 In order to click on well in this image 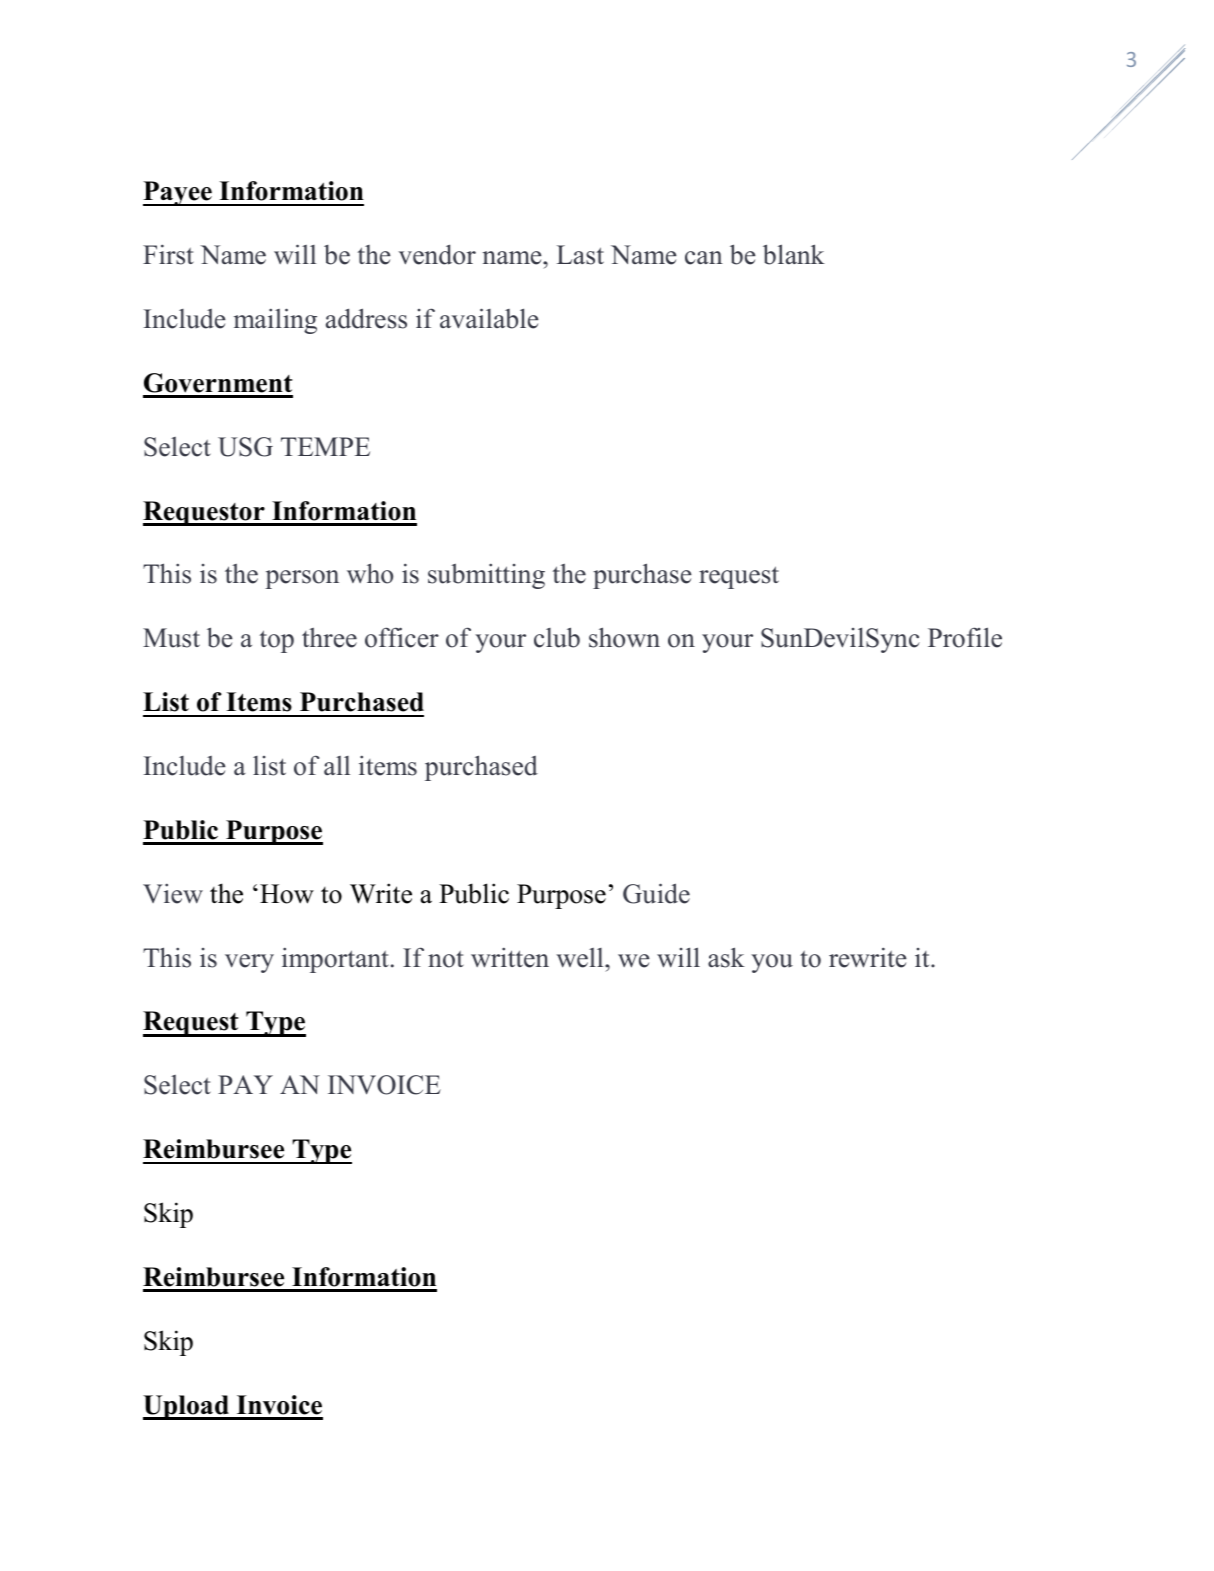, I will do `click(581, 958)`.
